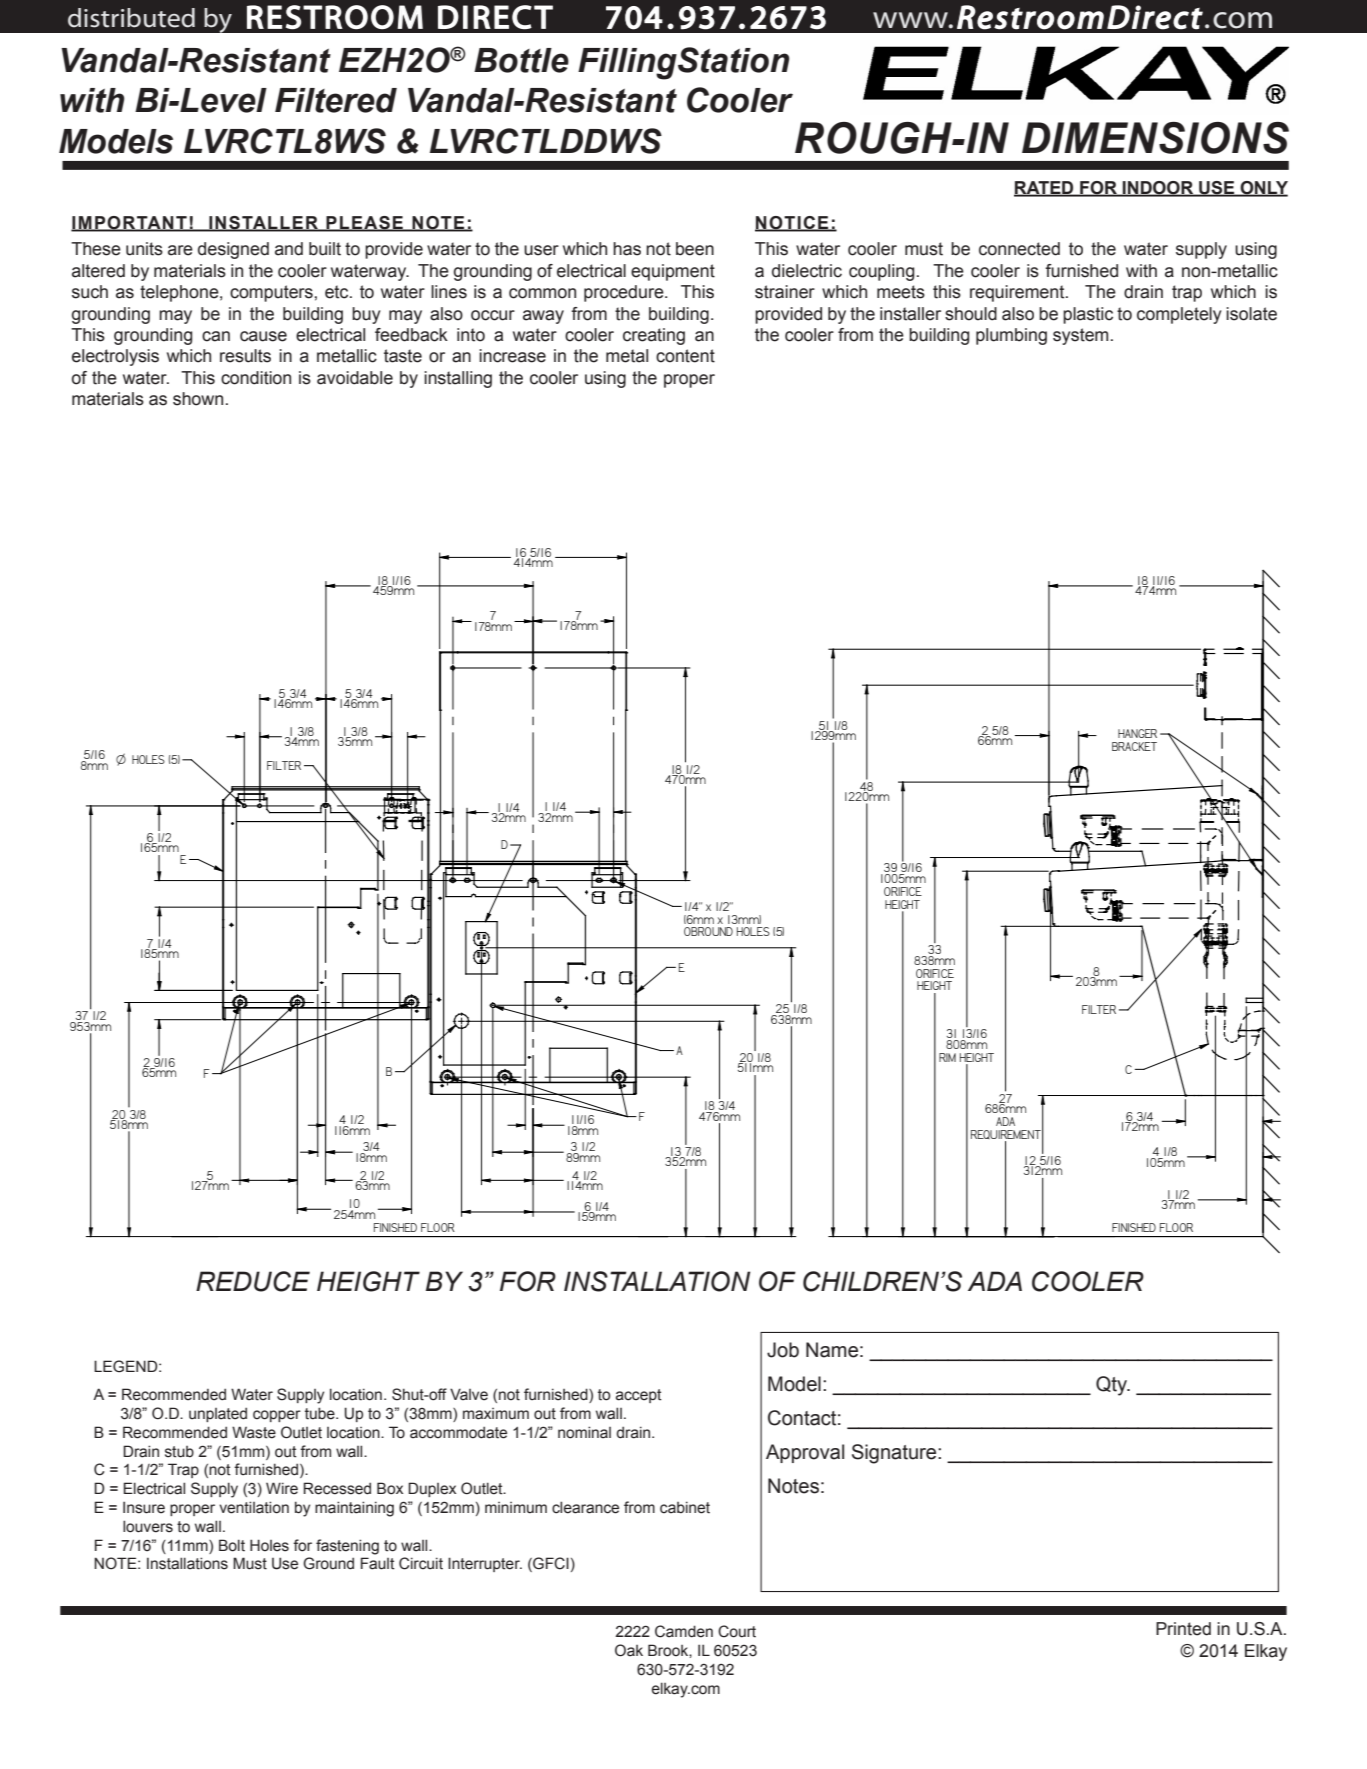 Image resolution: width=1367 pixels, height=1769 pixels. I want to click on distributed, so click(131, 18).
